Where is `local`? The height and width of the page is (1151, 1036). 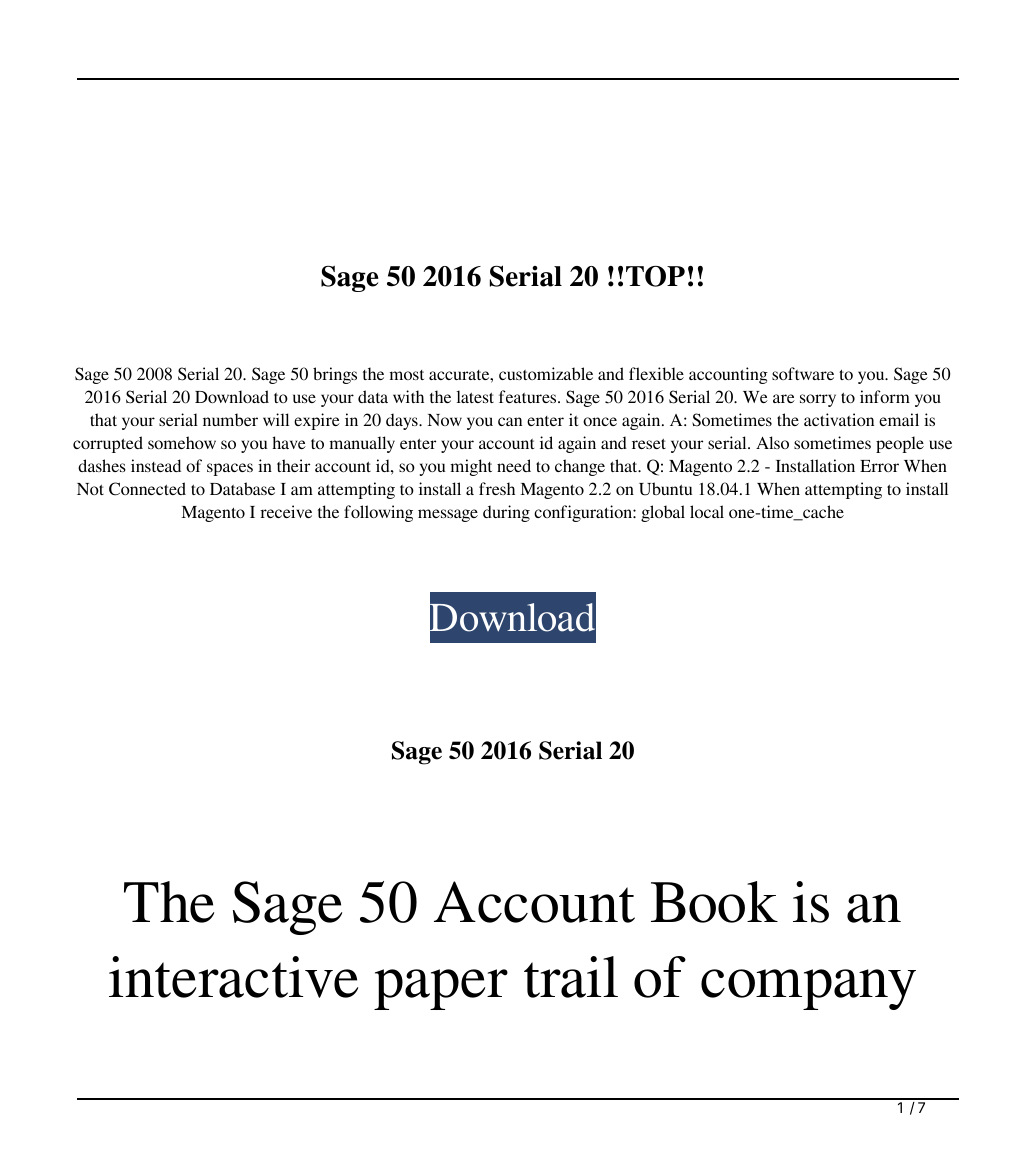
local is located at coordinates (707, 511).
